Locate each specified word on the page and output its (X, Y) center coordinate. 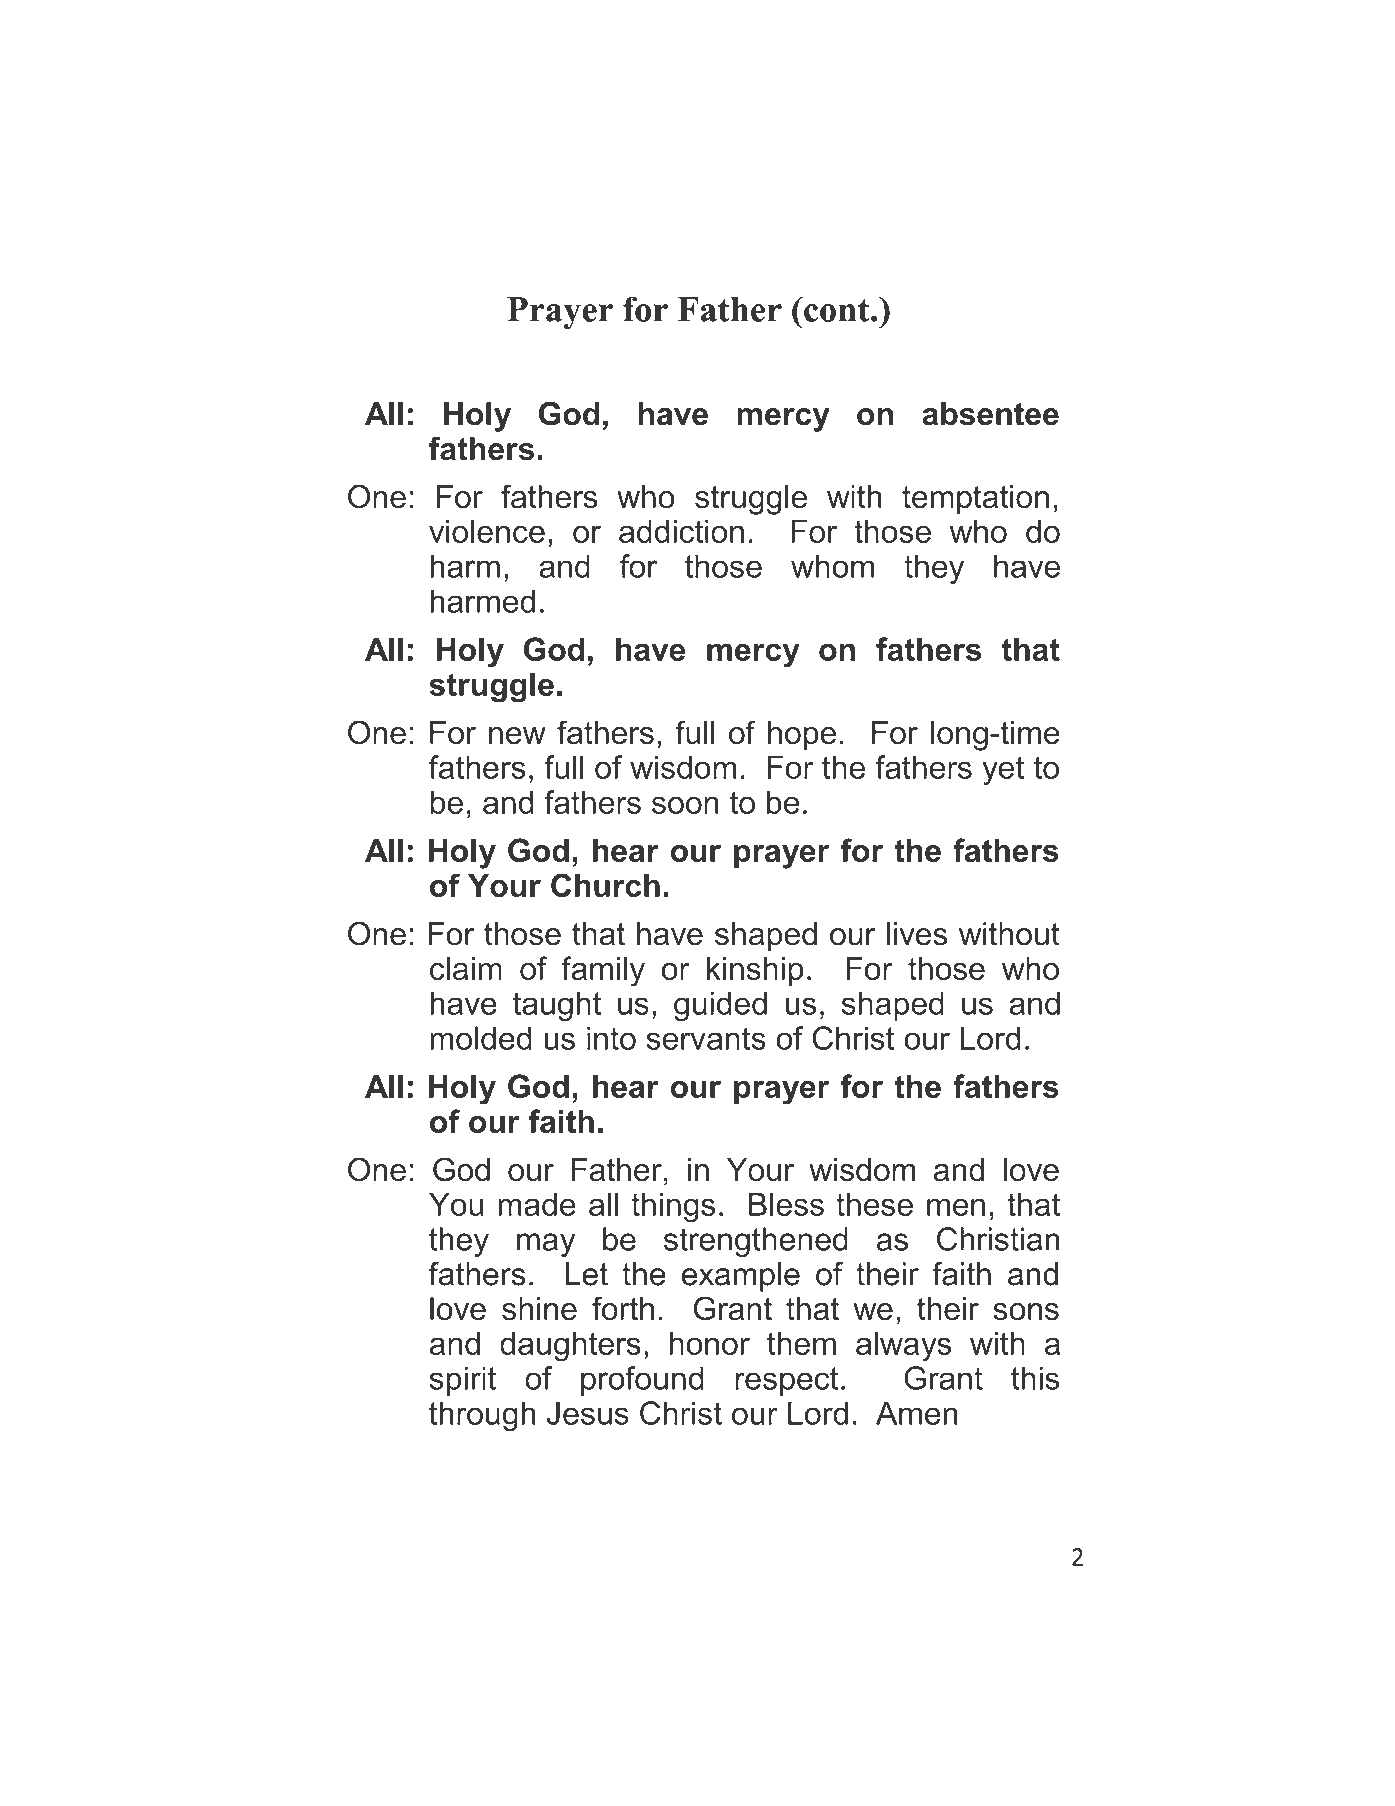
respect (786, 1381)
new (517, 735)
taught (557, 1006)
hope (802, 736)
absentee (990, 414)
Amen (917, 1413)
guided (720, 1006)
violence (487, 531)
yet (1003, 771)
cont (837, 309)
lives (917, 934)
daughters (570, 1346)
